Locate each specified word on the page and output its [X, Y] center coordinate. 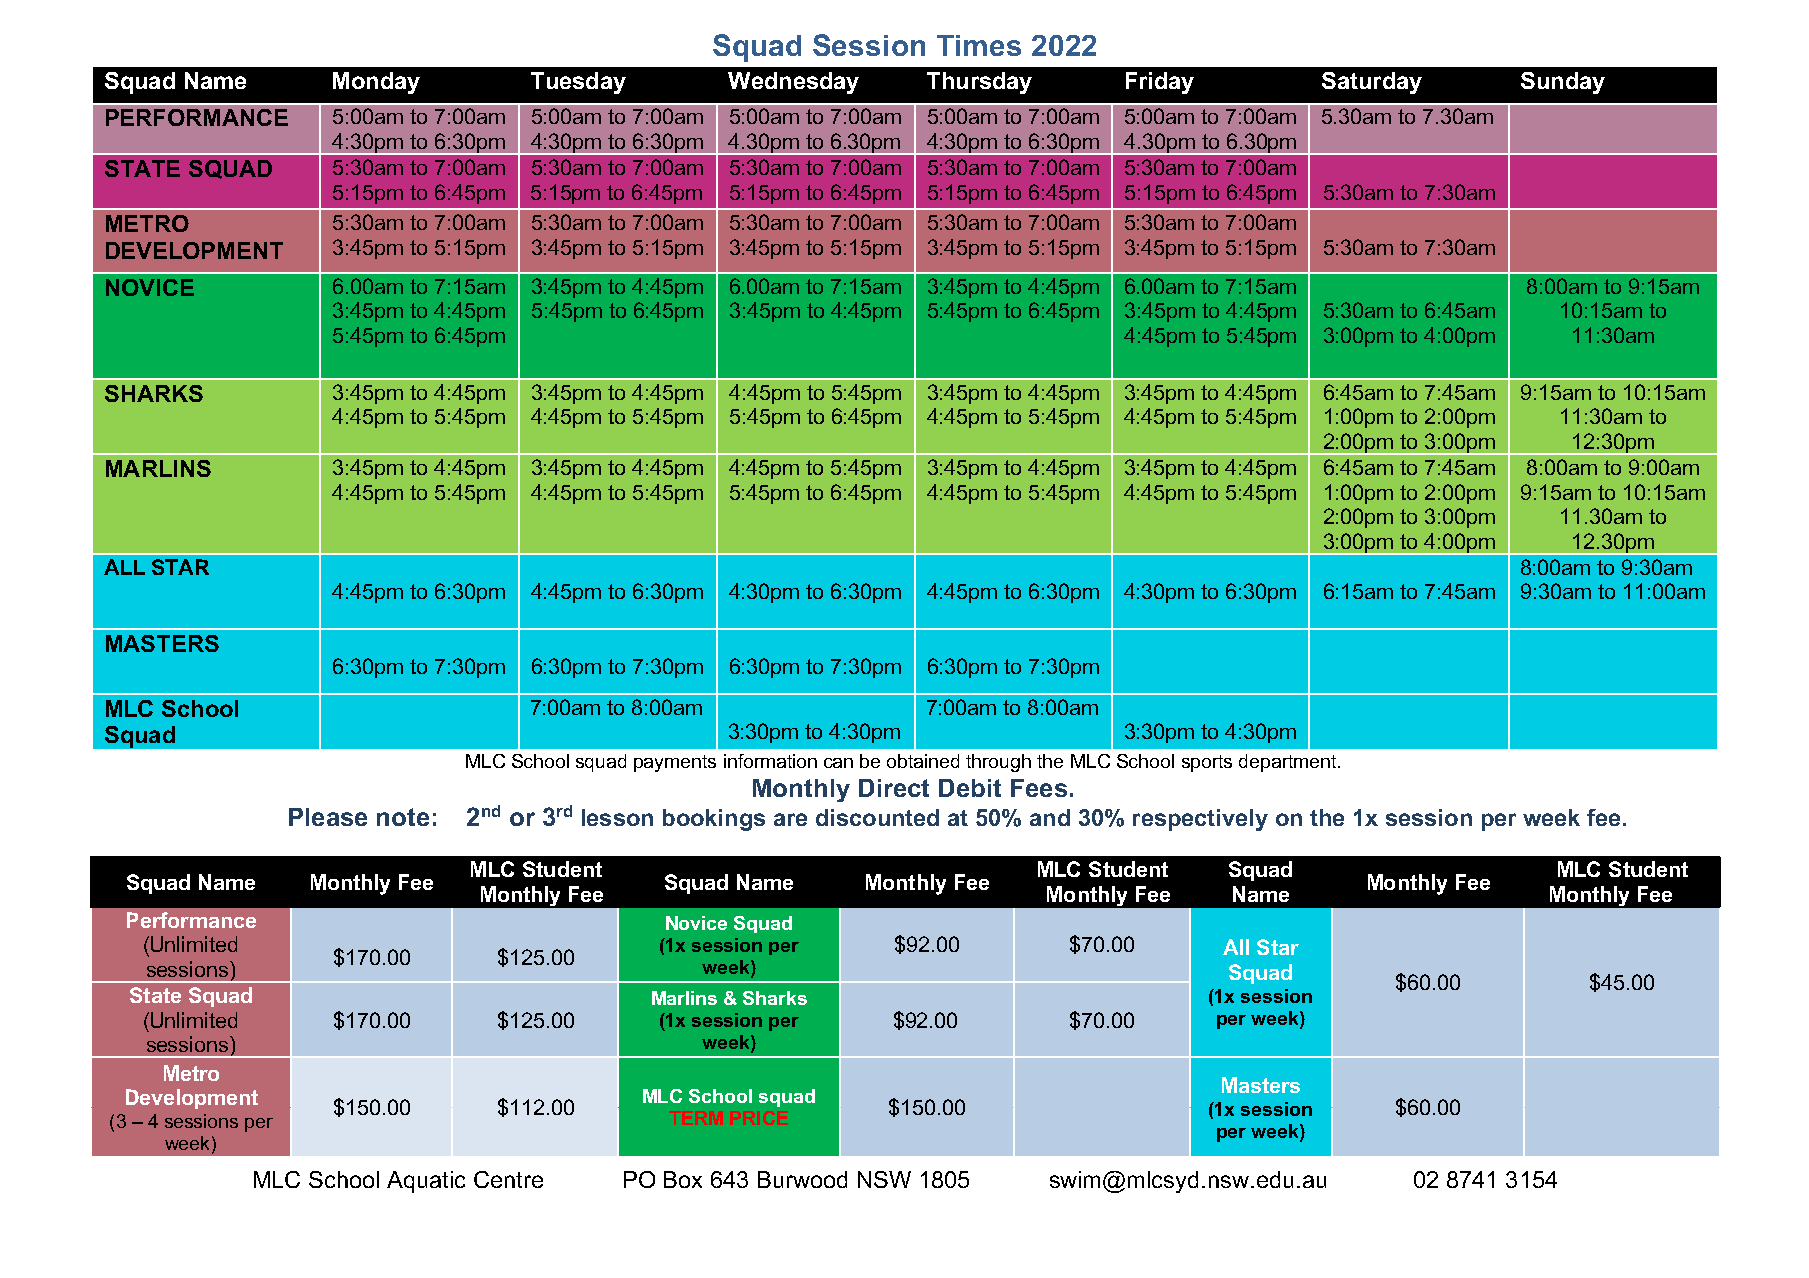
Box [683, 1179]
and [1050, 817]
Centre [508, 1179]
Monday [376, 83]
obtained [923, 761]
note [403, 817]
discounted [877, 817]
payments [675, 763]
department [1289, 763]
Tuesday [578, 83]
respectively [1200, 820]
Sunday [1563, 83]
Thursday [979, 83]
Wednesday [793, 83]
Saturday [1372, 83]
